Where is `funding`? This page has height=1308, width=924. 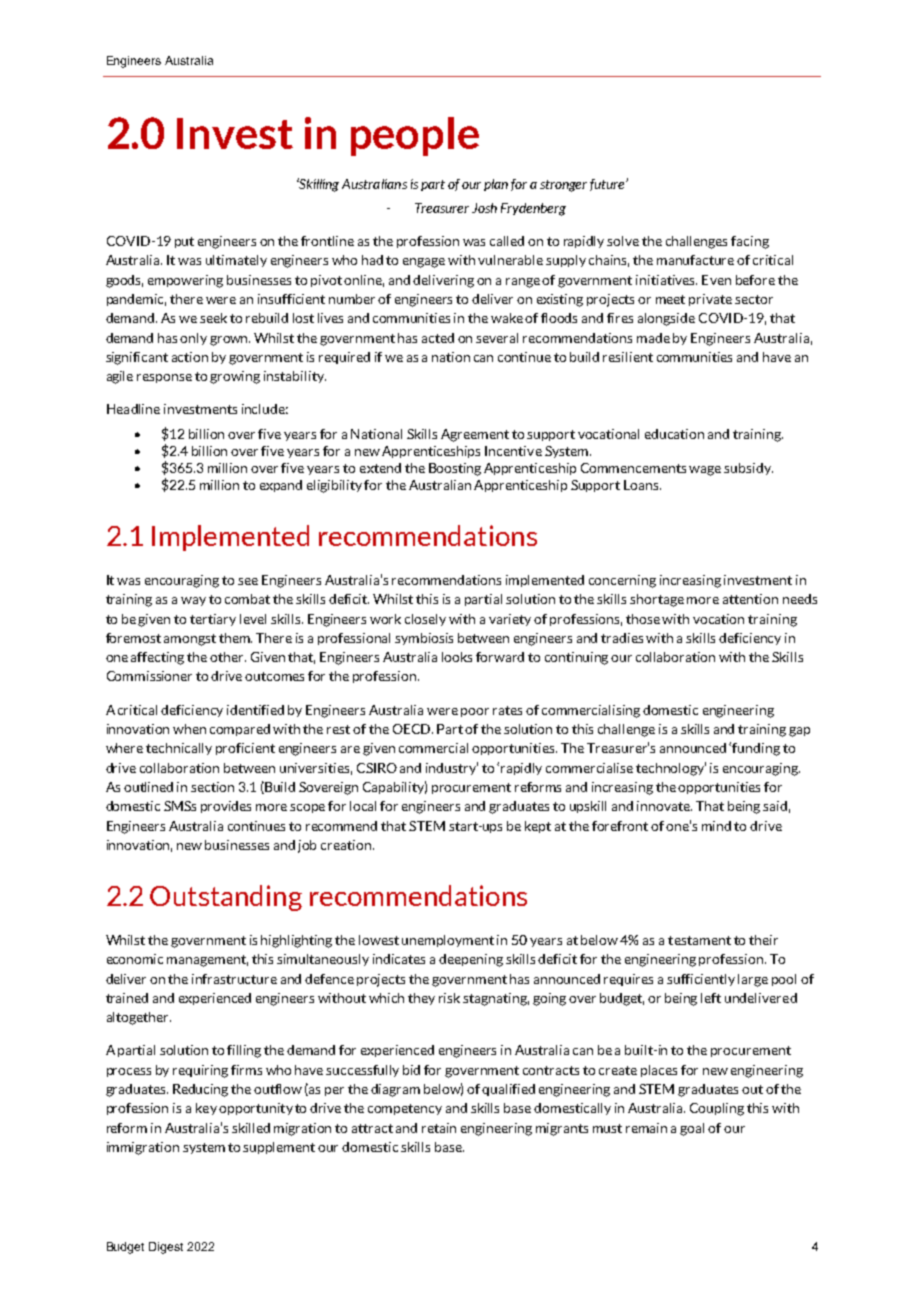
funding is located at coordinates (756, 749).
